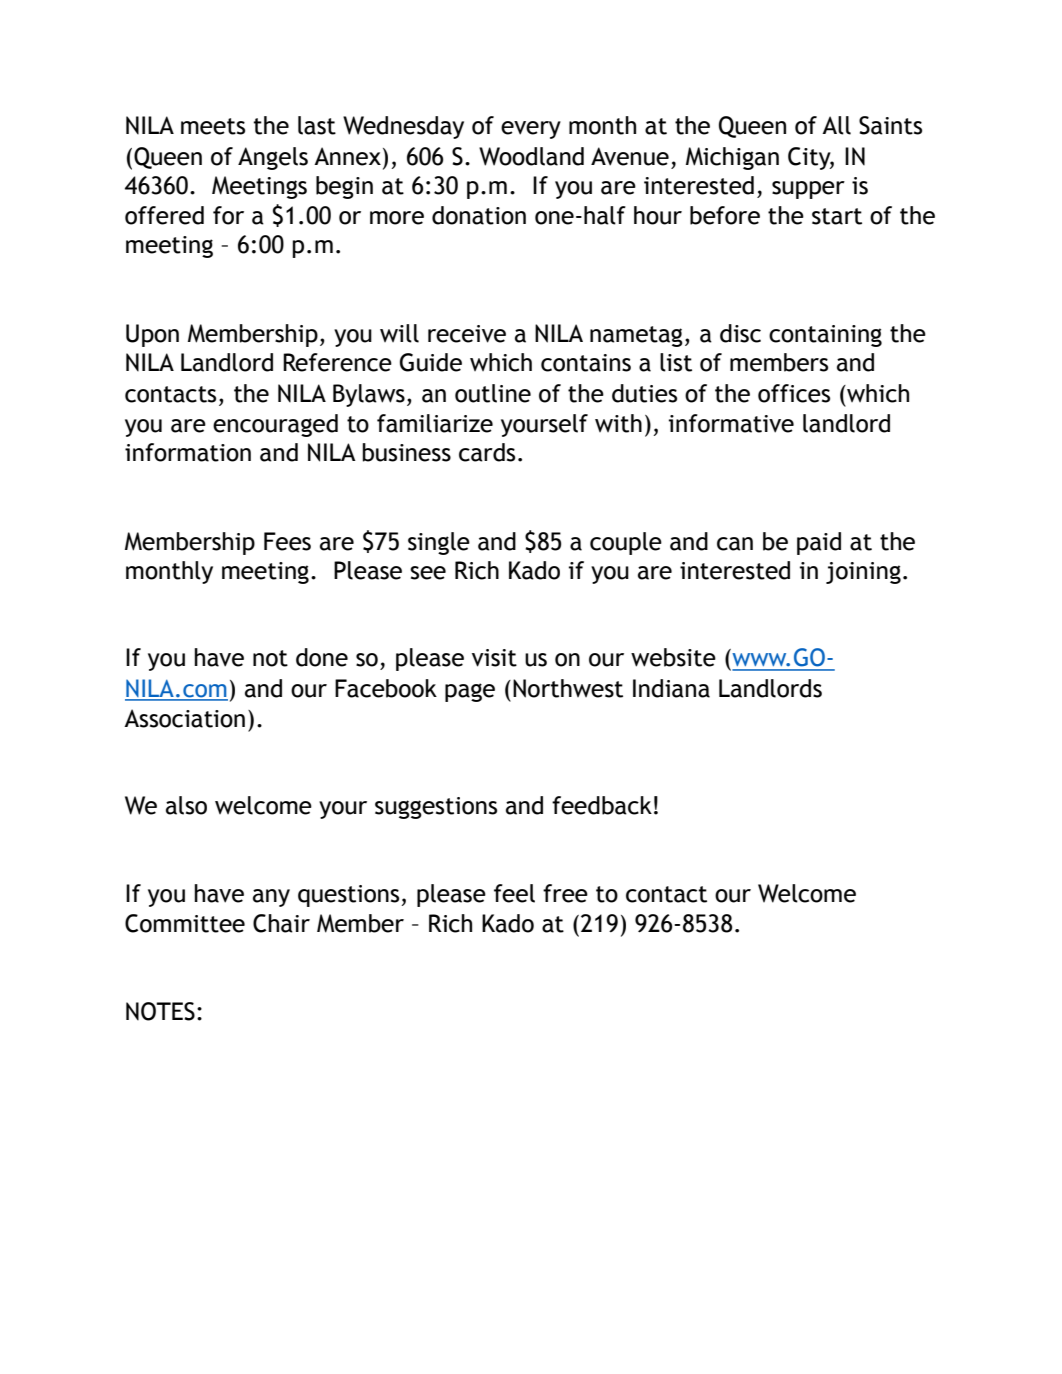 The height and width of the screenshot is (1374, 1062). What do you see at coordinates (337, 362) in the screenshot?
I see `Reference` at bounding box center [337, 362].
